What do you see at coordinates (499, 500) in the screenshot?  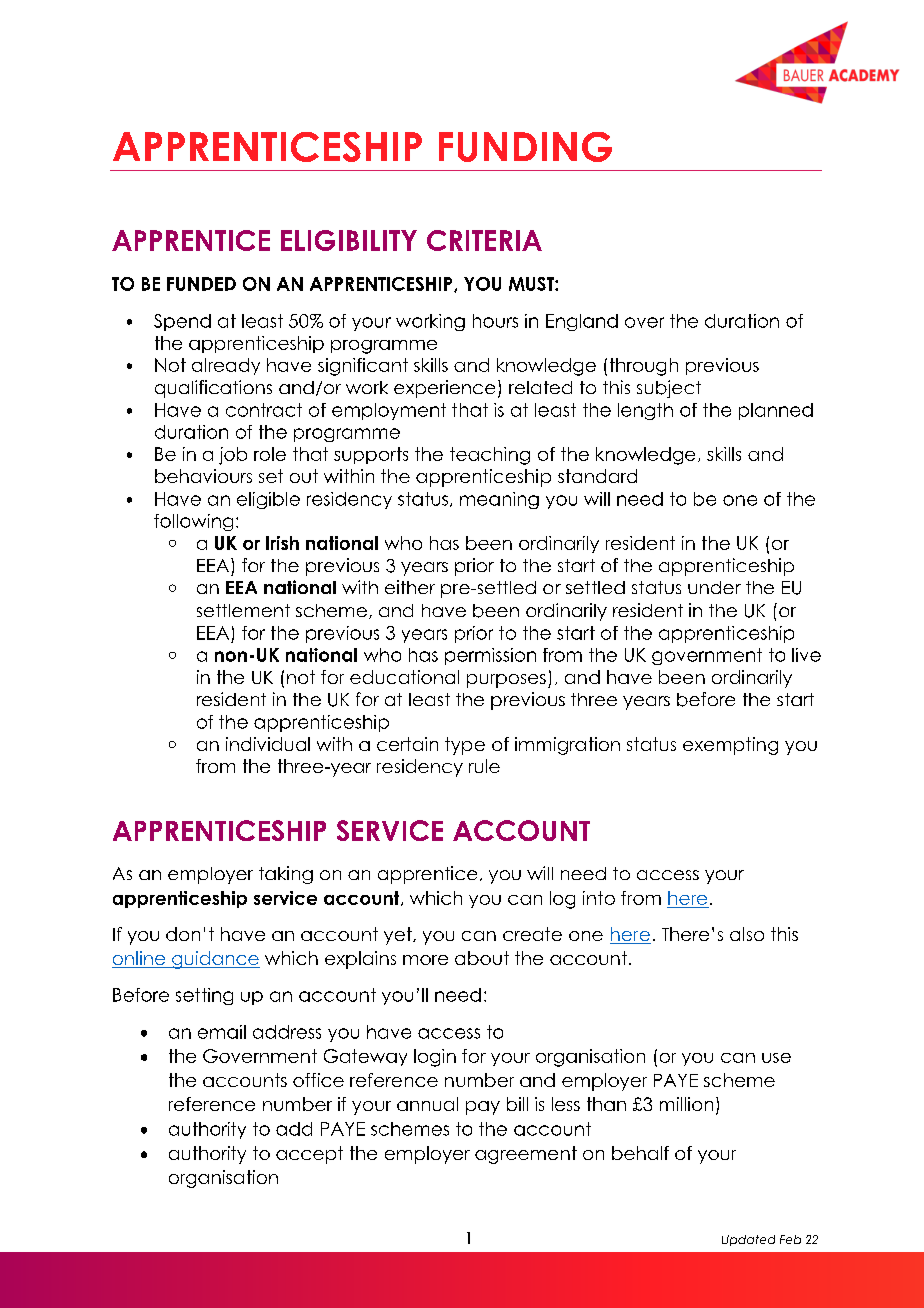 I see `meaning` at bounding box center [499, 500].
